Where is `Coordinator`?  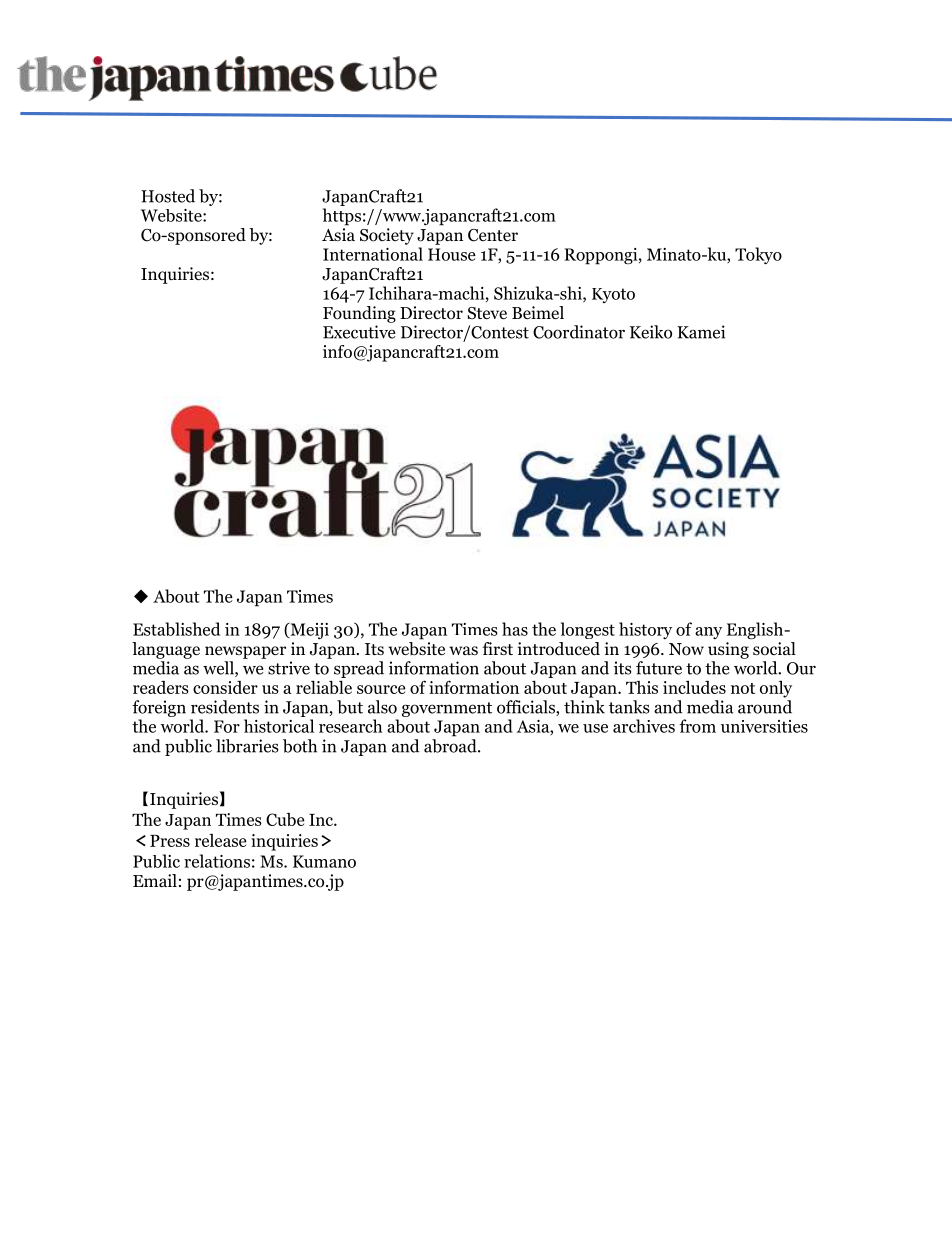 Coordinator is located at coordinates (579, 332).
